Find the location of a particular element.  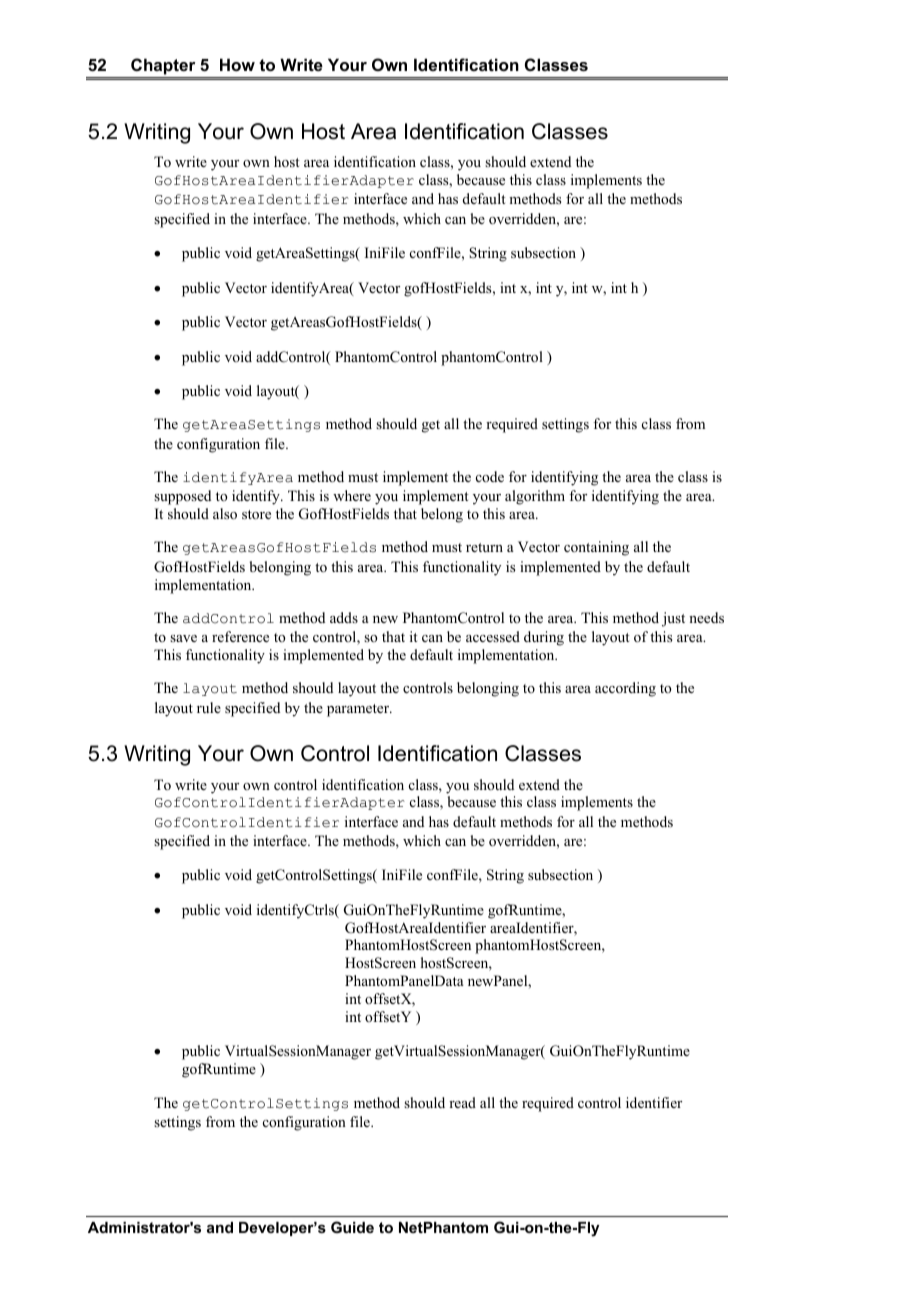

code is located at coordinates (490, 476).
